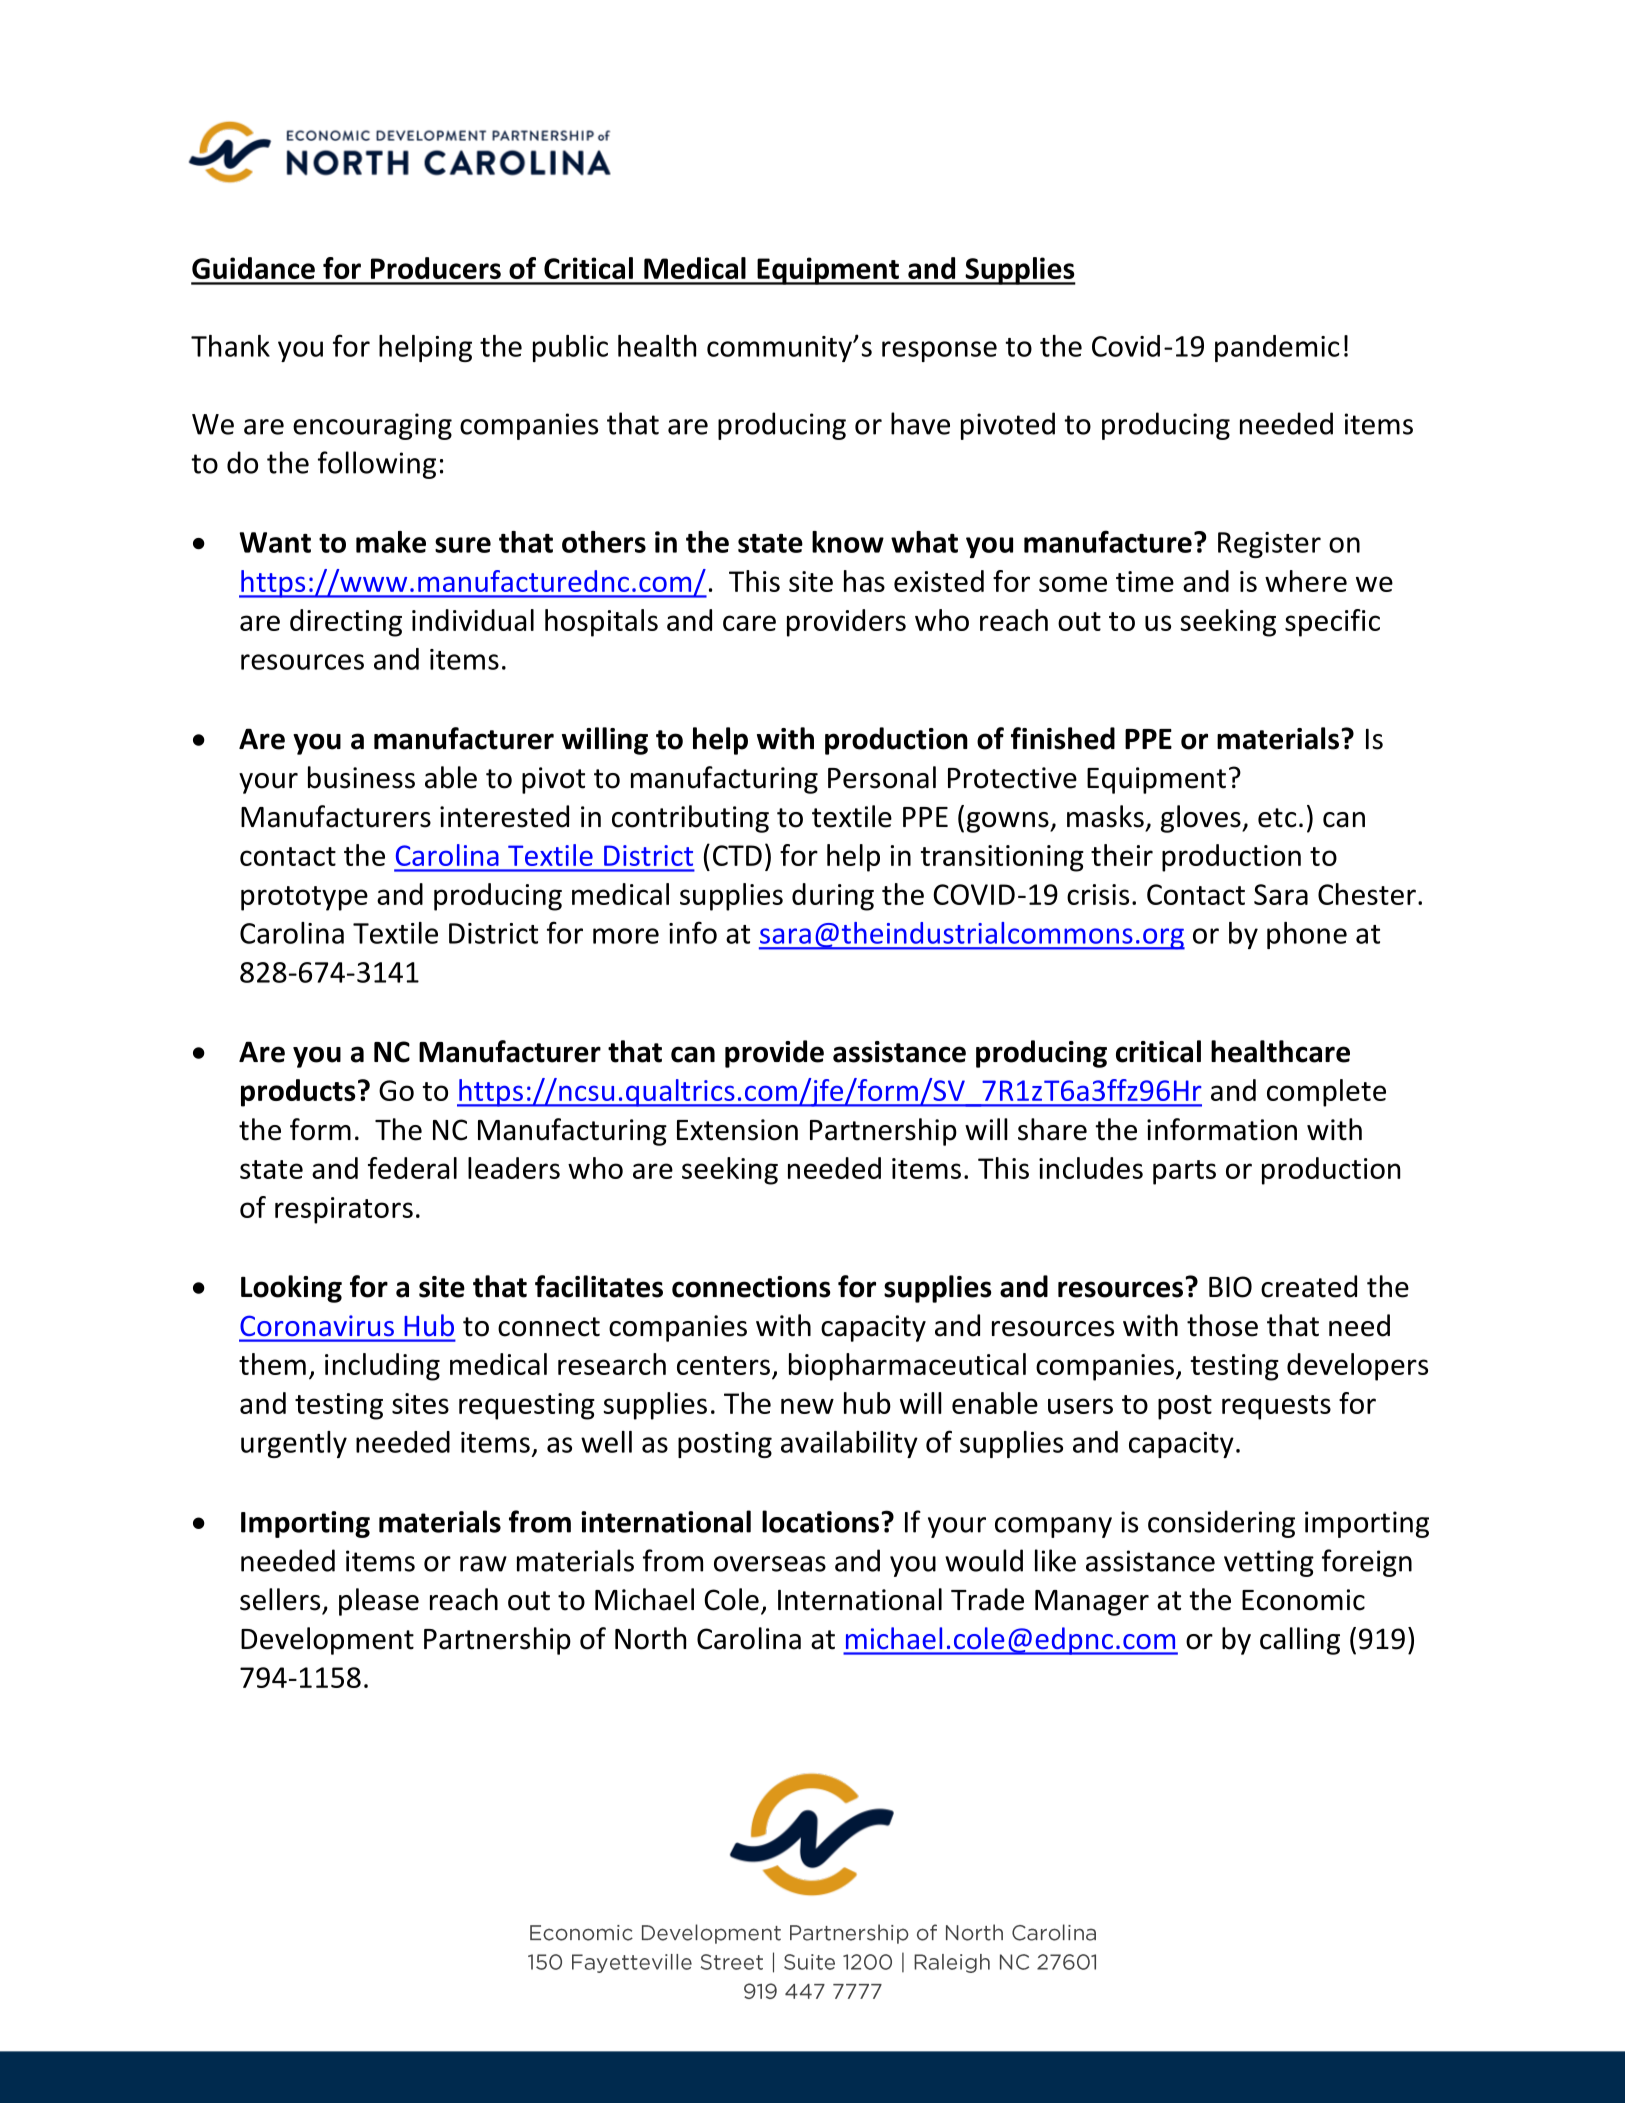 The image size is (1625, 2103). Describe the element at coordinates (379, 1602) in the image. I see `please` at that location.
